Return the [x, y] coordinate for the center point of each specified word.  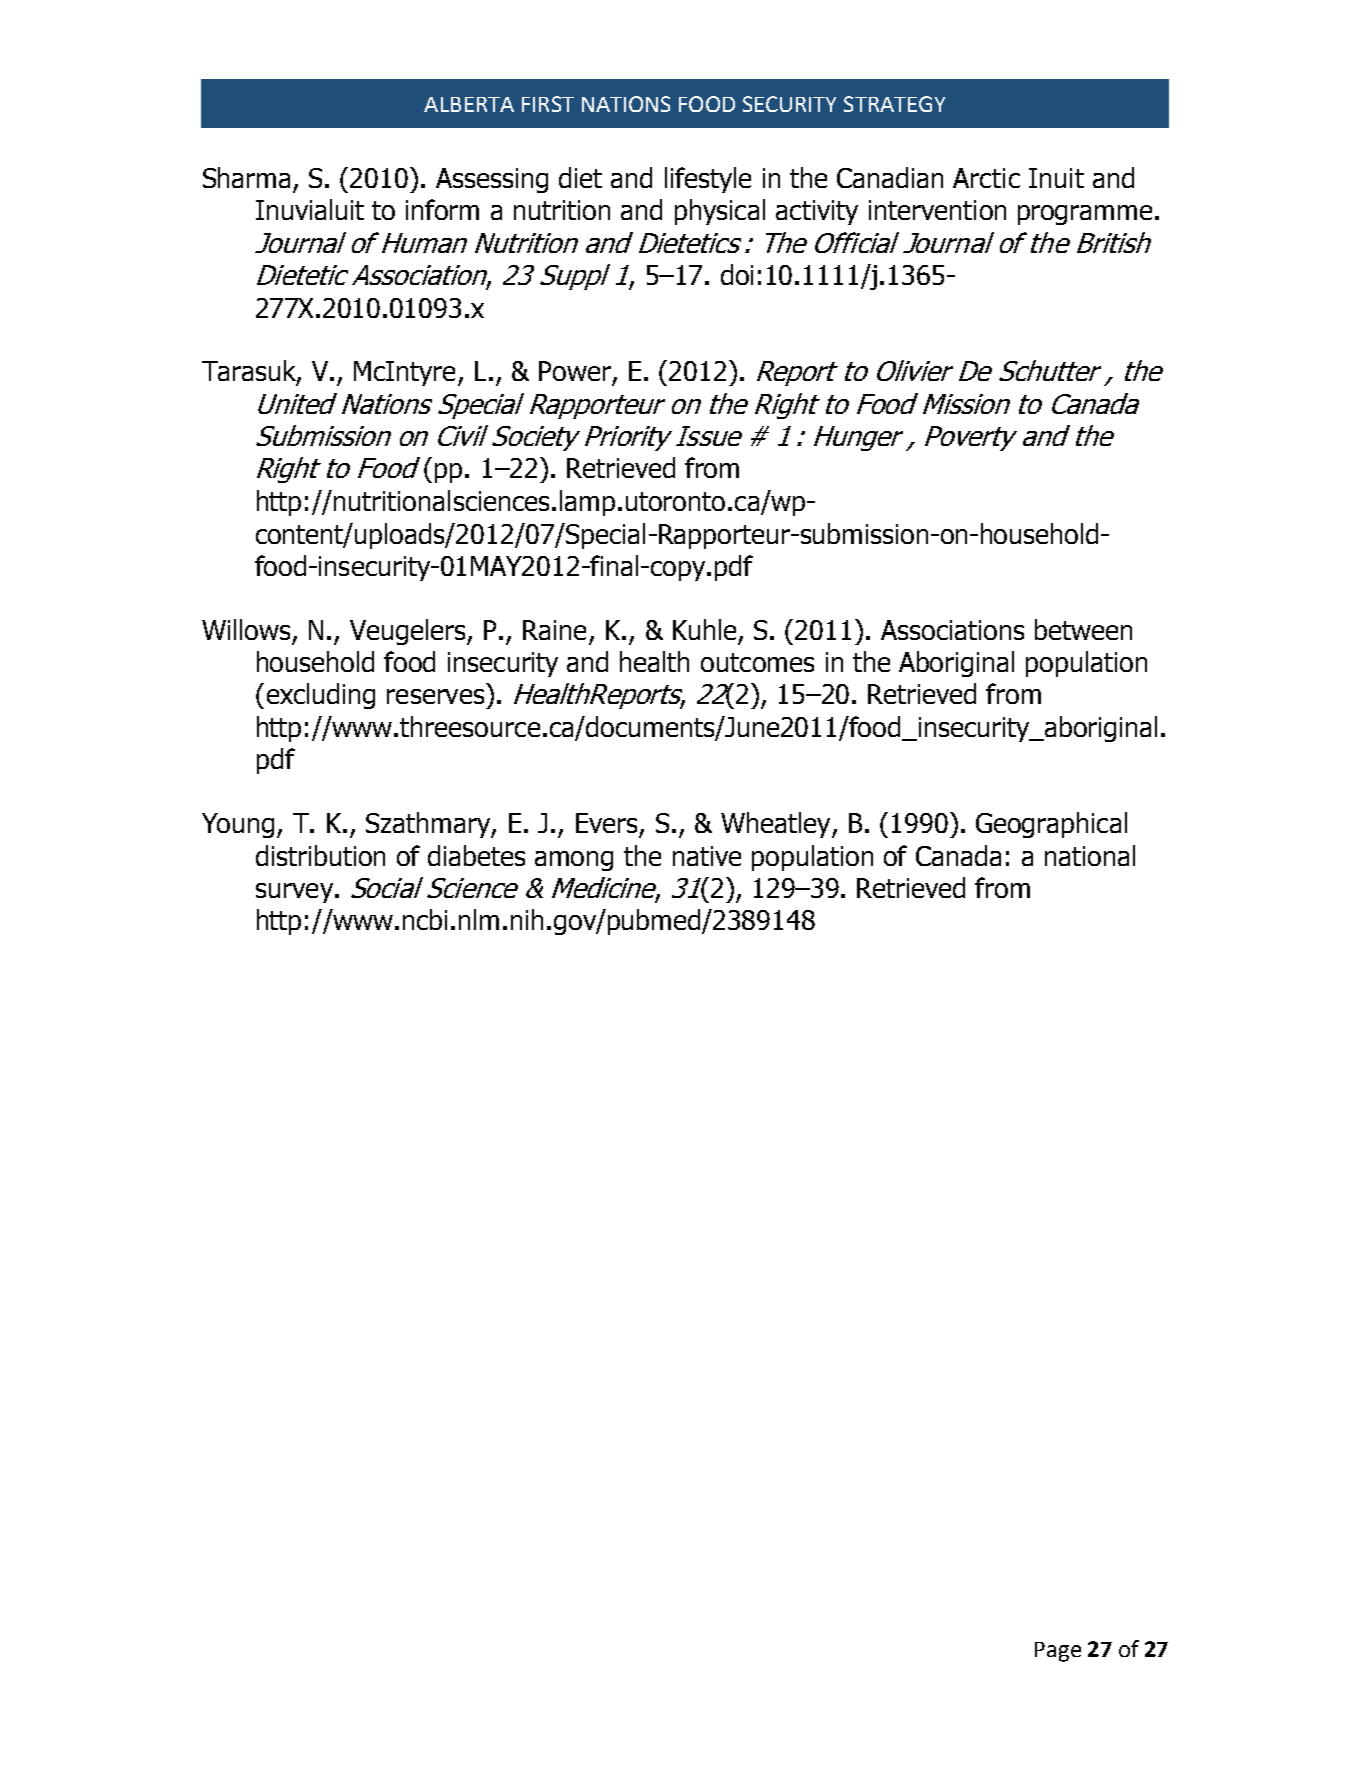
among [574, 861]
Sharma [246, 177]
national [1090, 855]
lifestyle [708, 180]
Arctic [986, 178]
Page [1058, 1652]
